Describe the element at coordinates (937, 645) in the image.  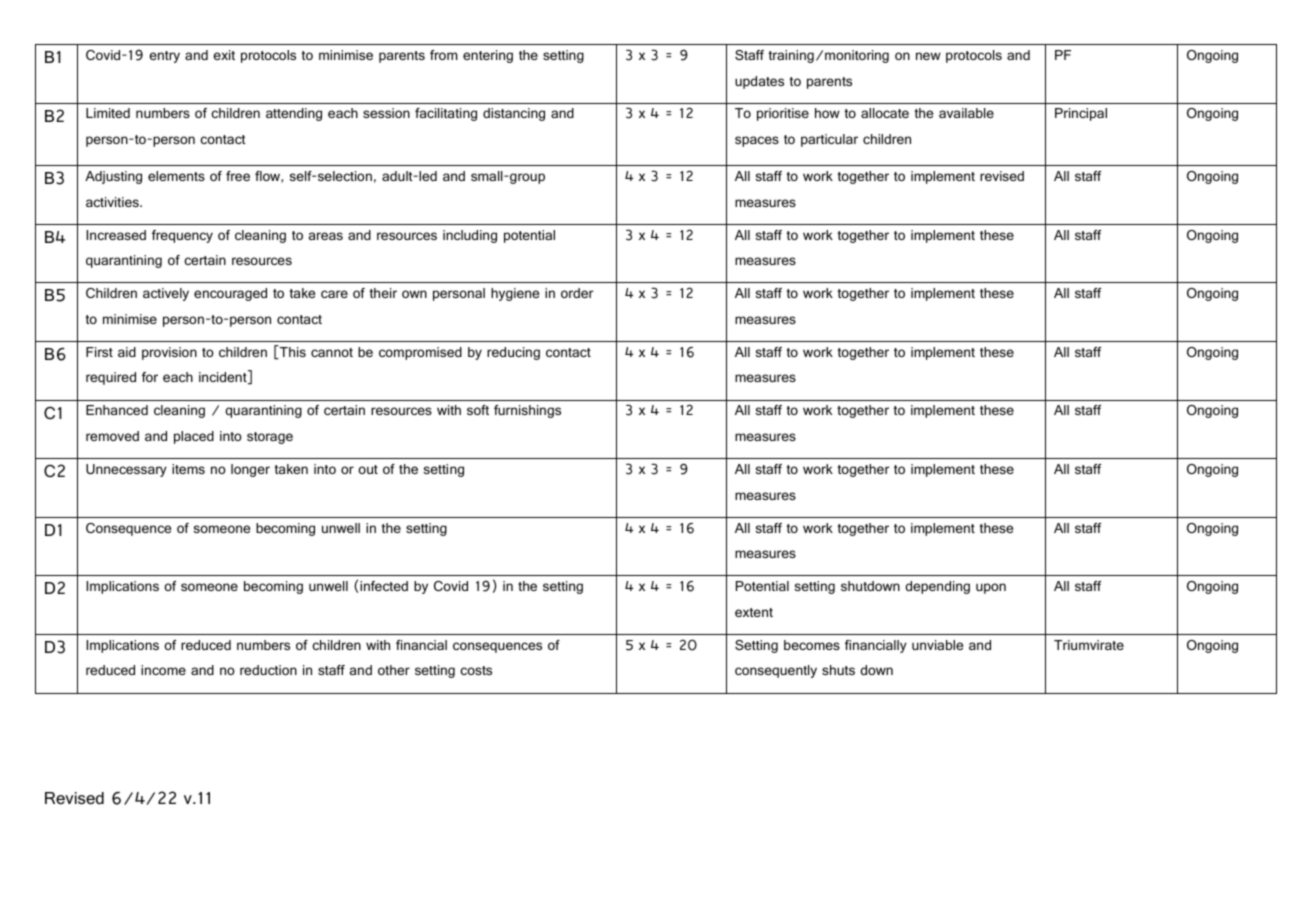
I see `unviable` at that location.
